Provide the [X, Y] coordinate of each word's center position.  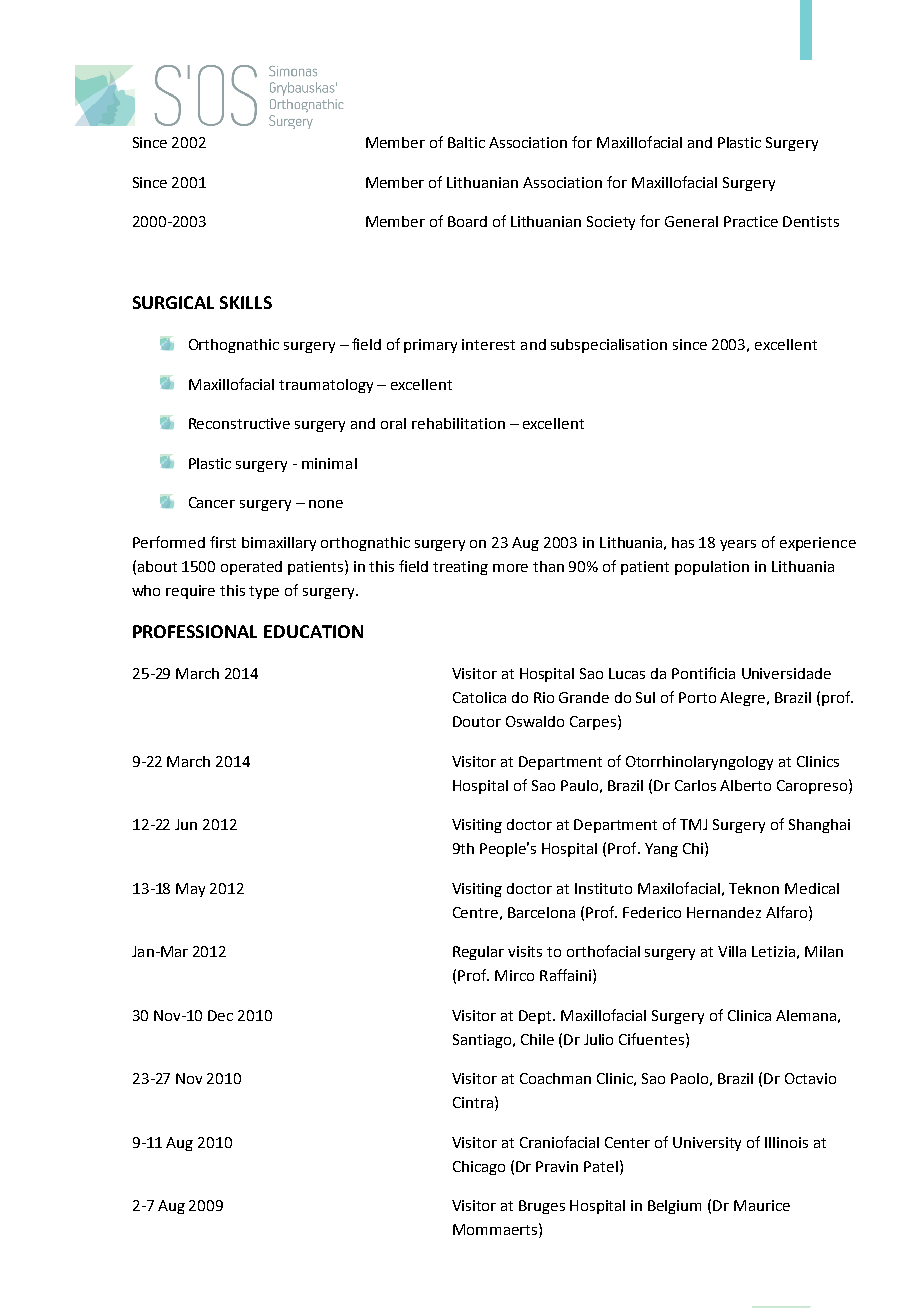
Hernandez [724, 912]
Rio [544, 697]
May [190, 890]
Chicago [479, 1168]
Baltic [466, 142]
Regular [478, 953]
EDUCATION [313, 631]
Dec [220, 1015]
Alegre [744, 699]
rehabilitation [458, 423]
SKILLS [246, 302]
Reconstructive [239, 423]
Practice [751, 221]
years [738, 545]
